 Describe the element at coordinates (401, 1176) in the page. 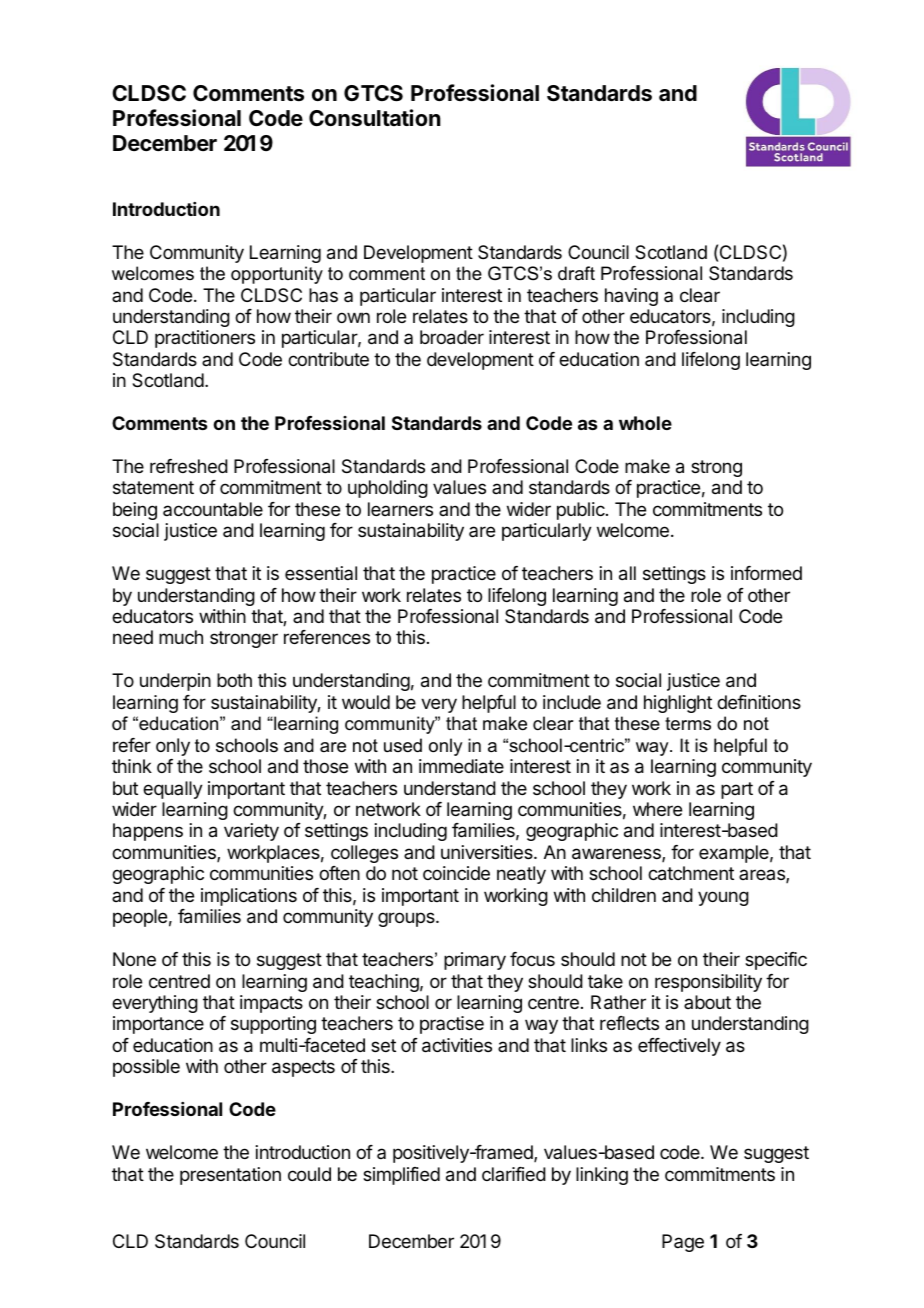

I see `simplified` at that location.
